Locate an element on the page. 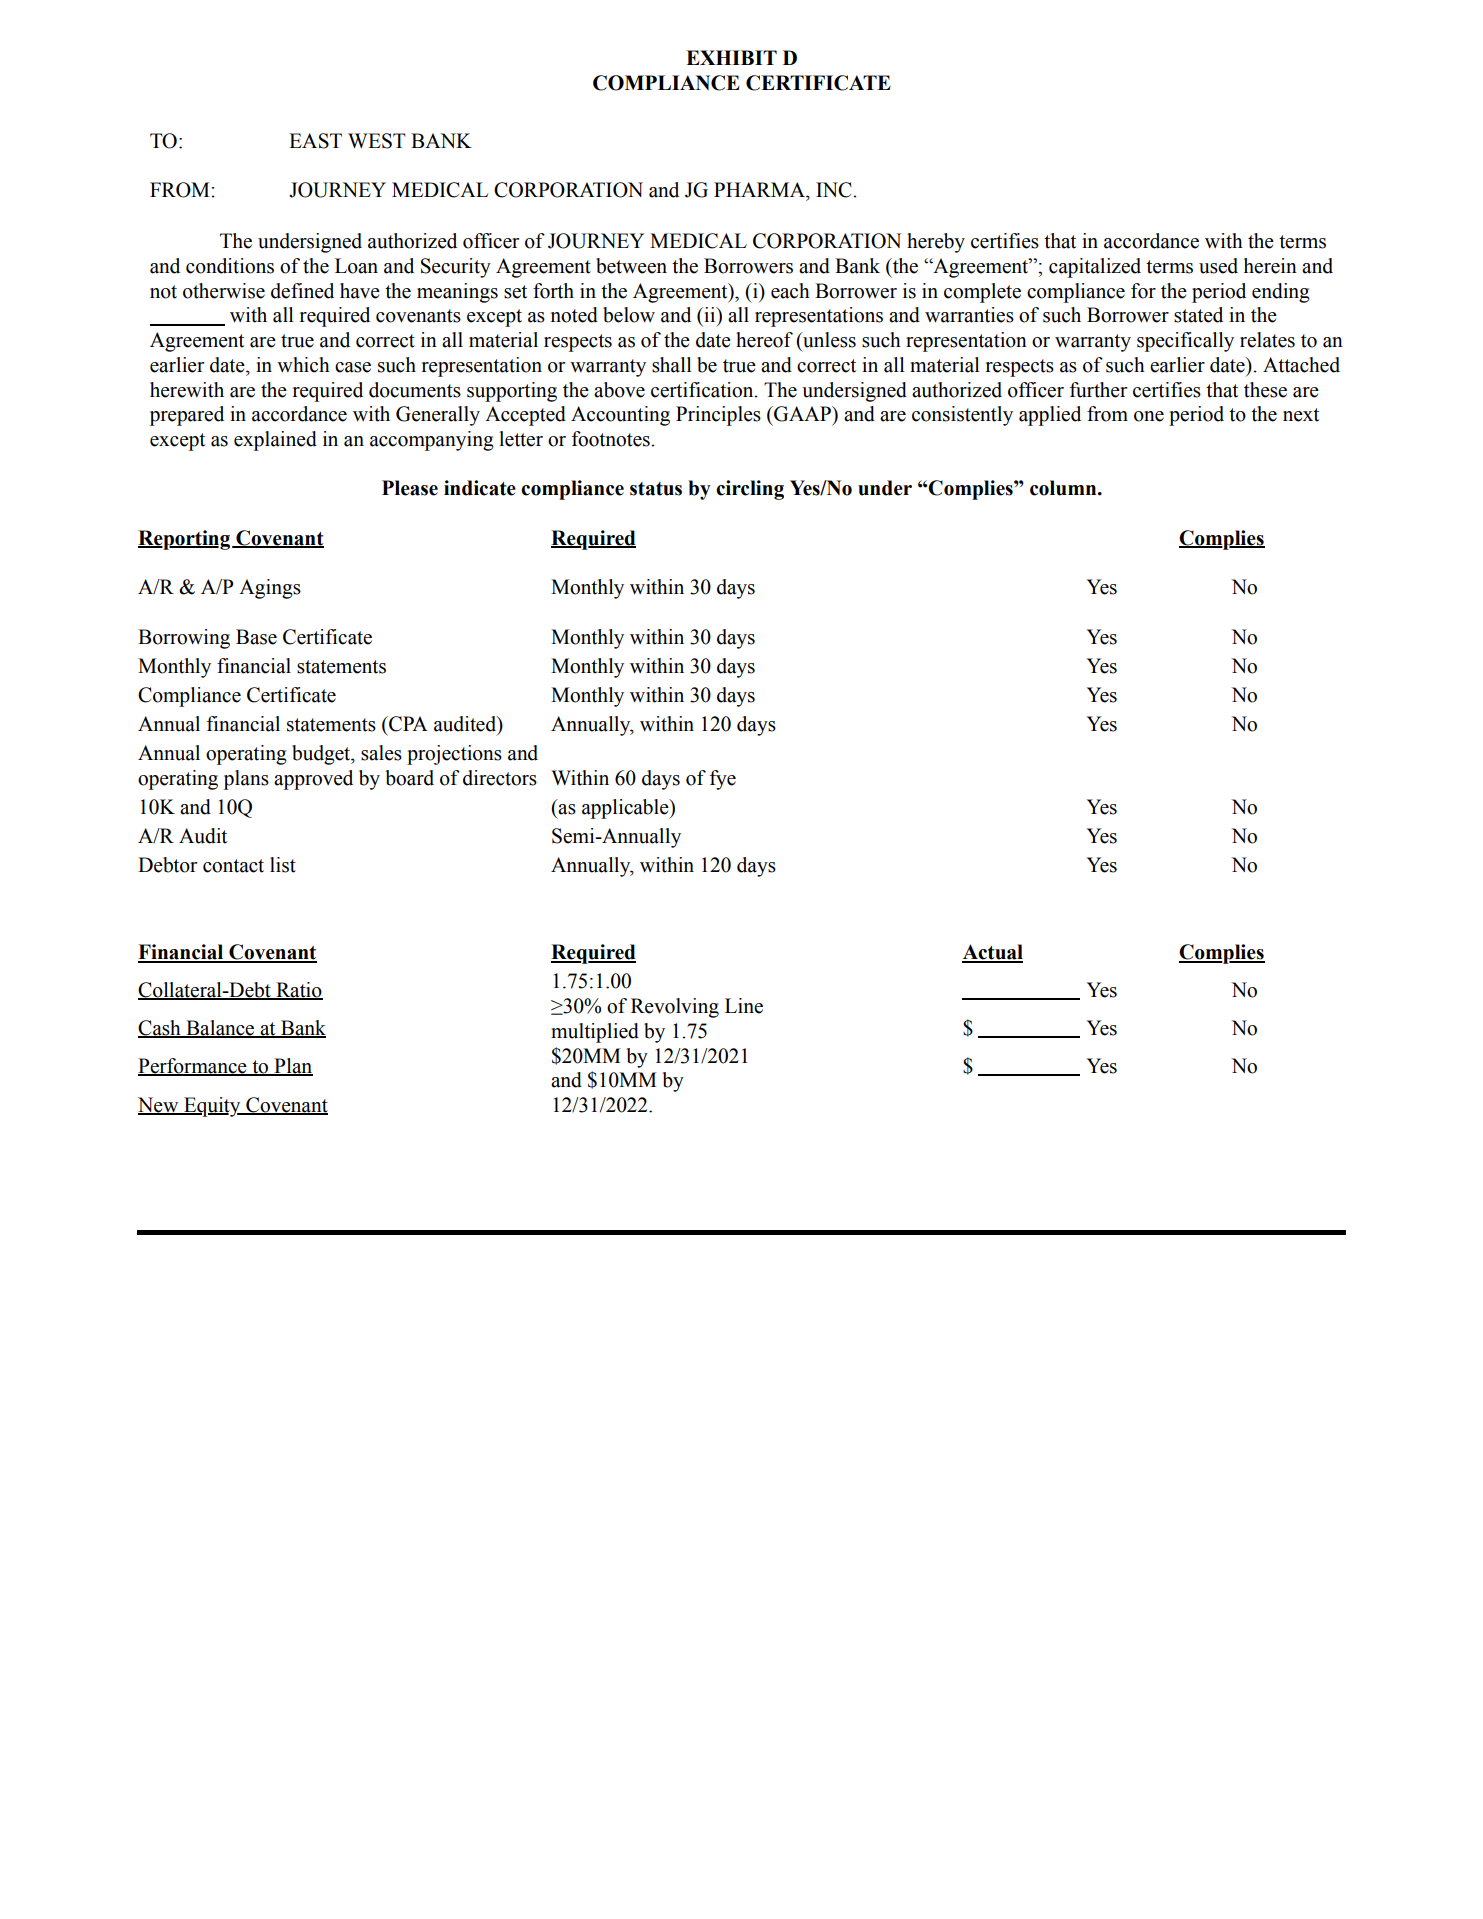  circling is located at coordinates (750, 490).
